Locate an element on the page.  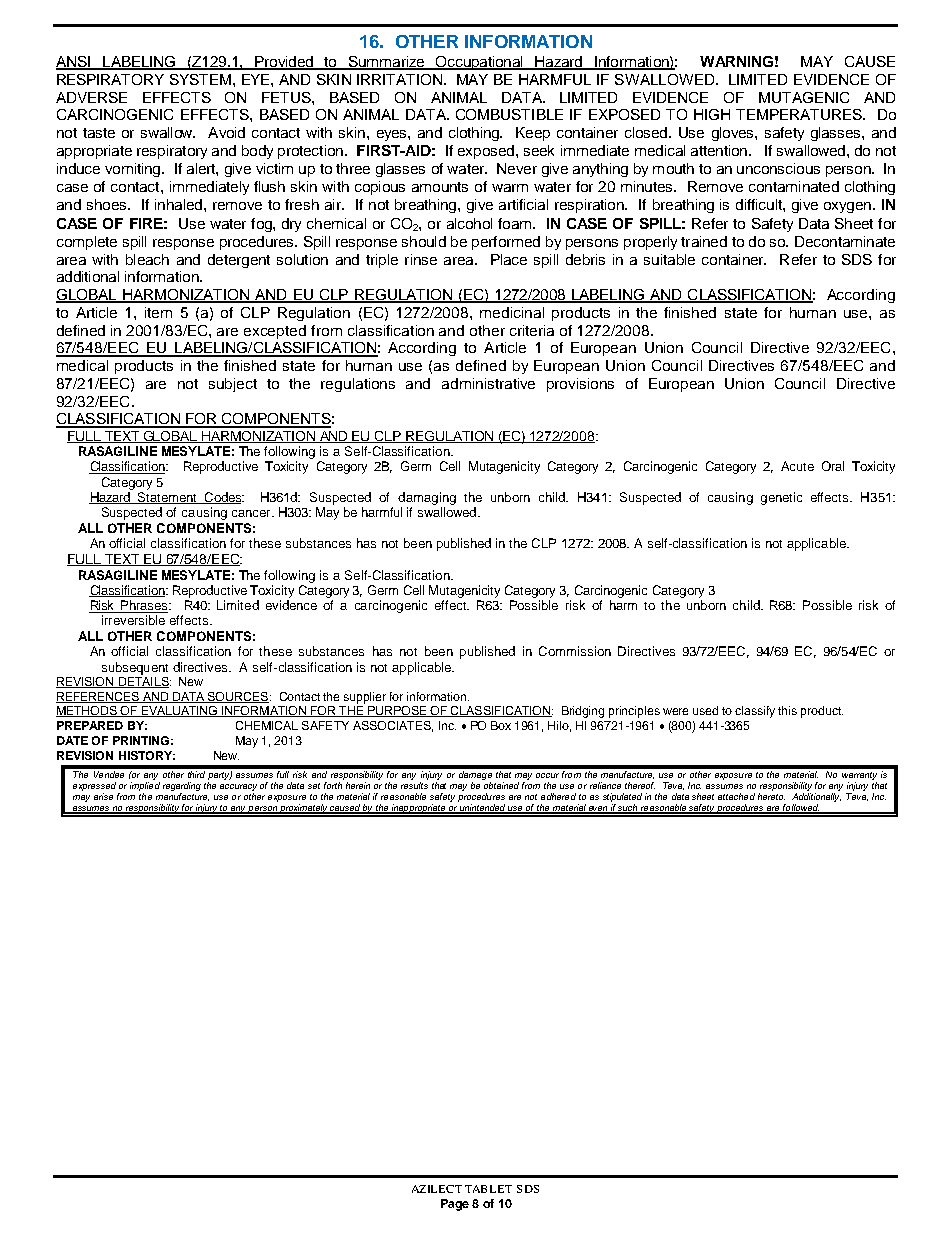
attached is located at coordinates (736, 796).
